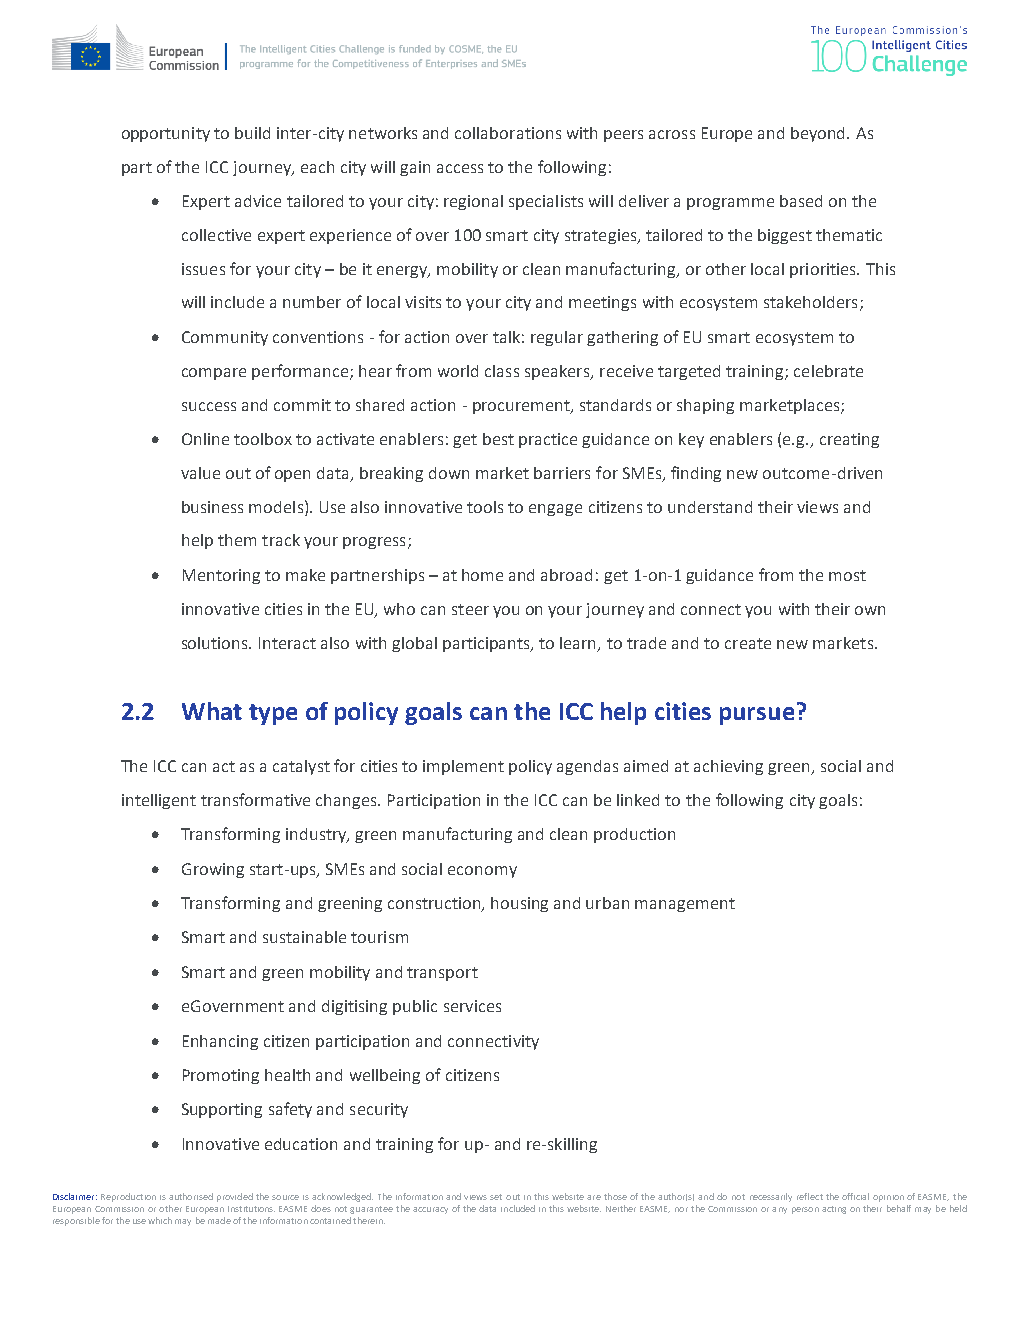 The image size is (1027, 1329). Describe the element at coordinates (212, 711) in the image. I see `What` at that location.
